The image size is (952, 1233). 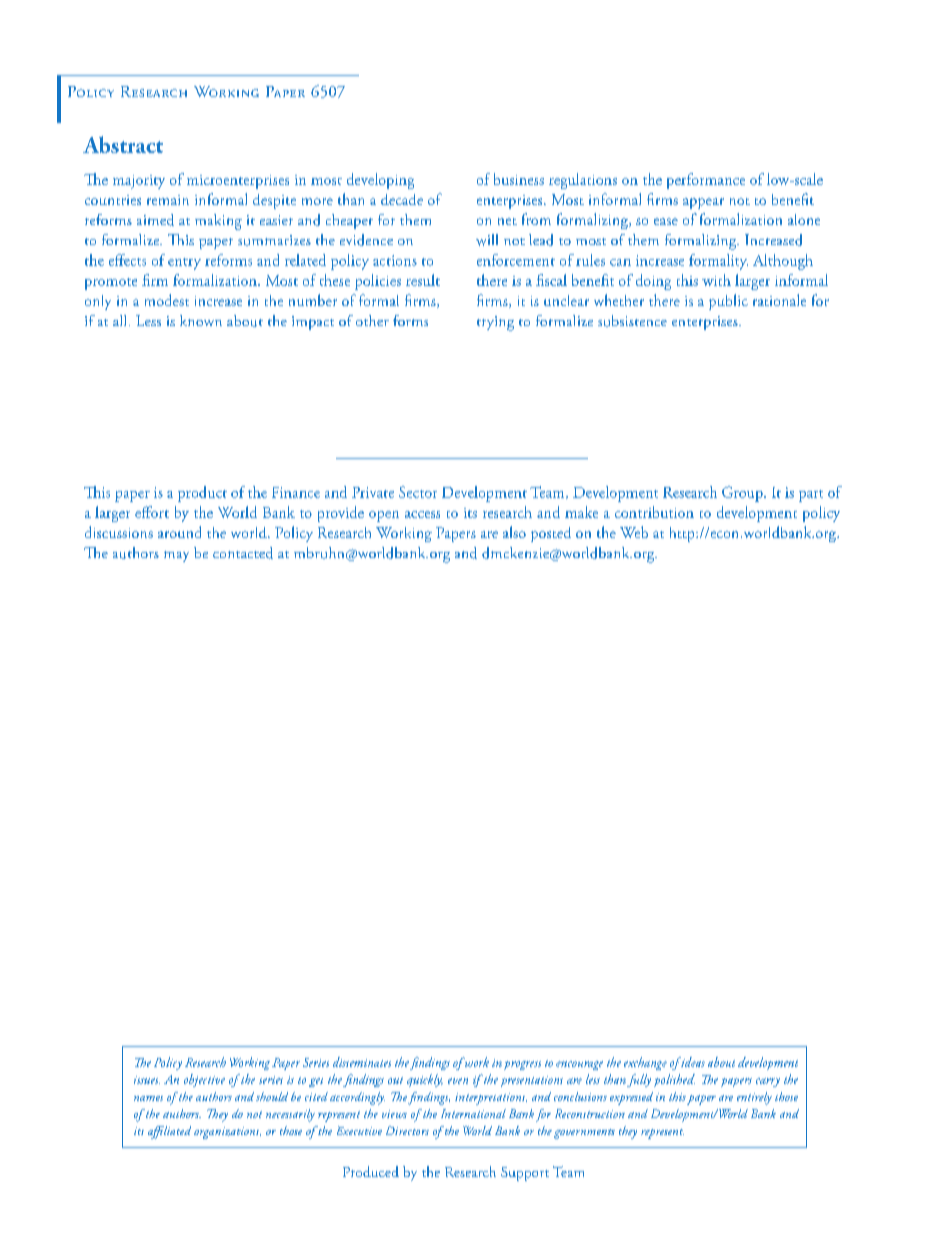 What do you see at coordinates (204, 1080) in the document?
I see `objective` at bounding box center [204, 1080].
